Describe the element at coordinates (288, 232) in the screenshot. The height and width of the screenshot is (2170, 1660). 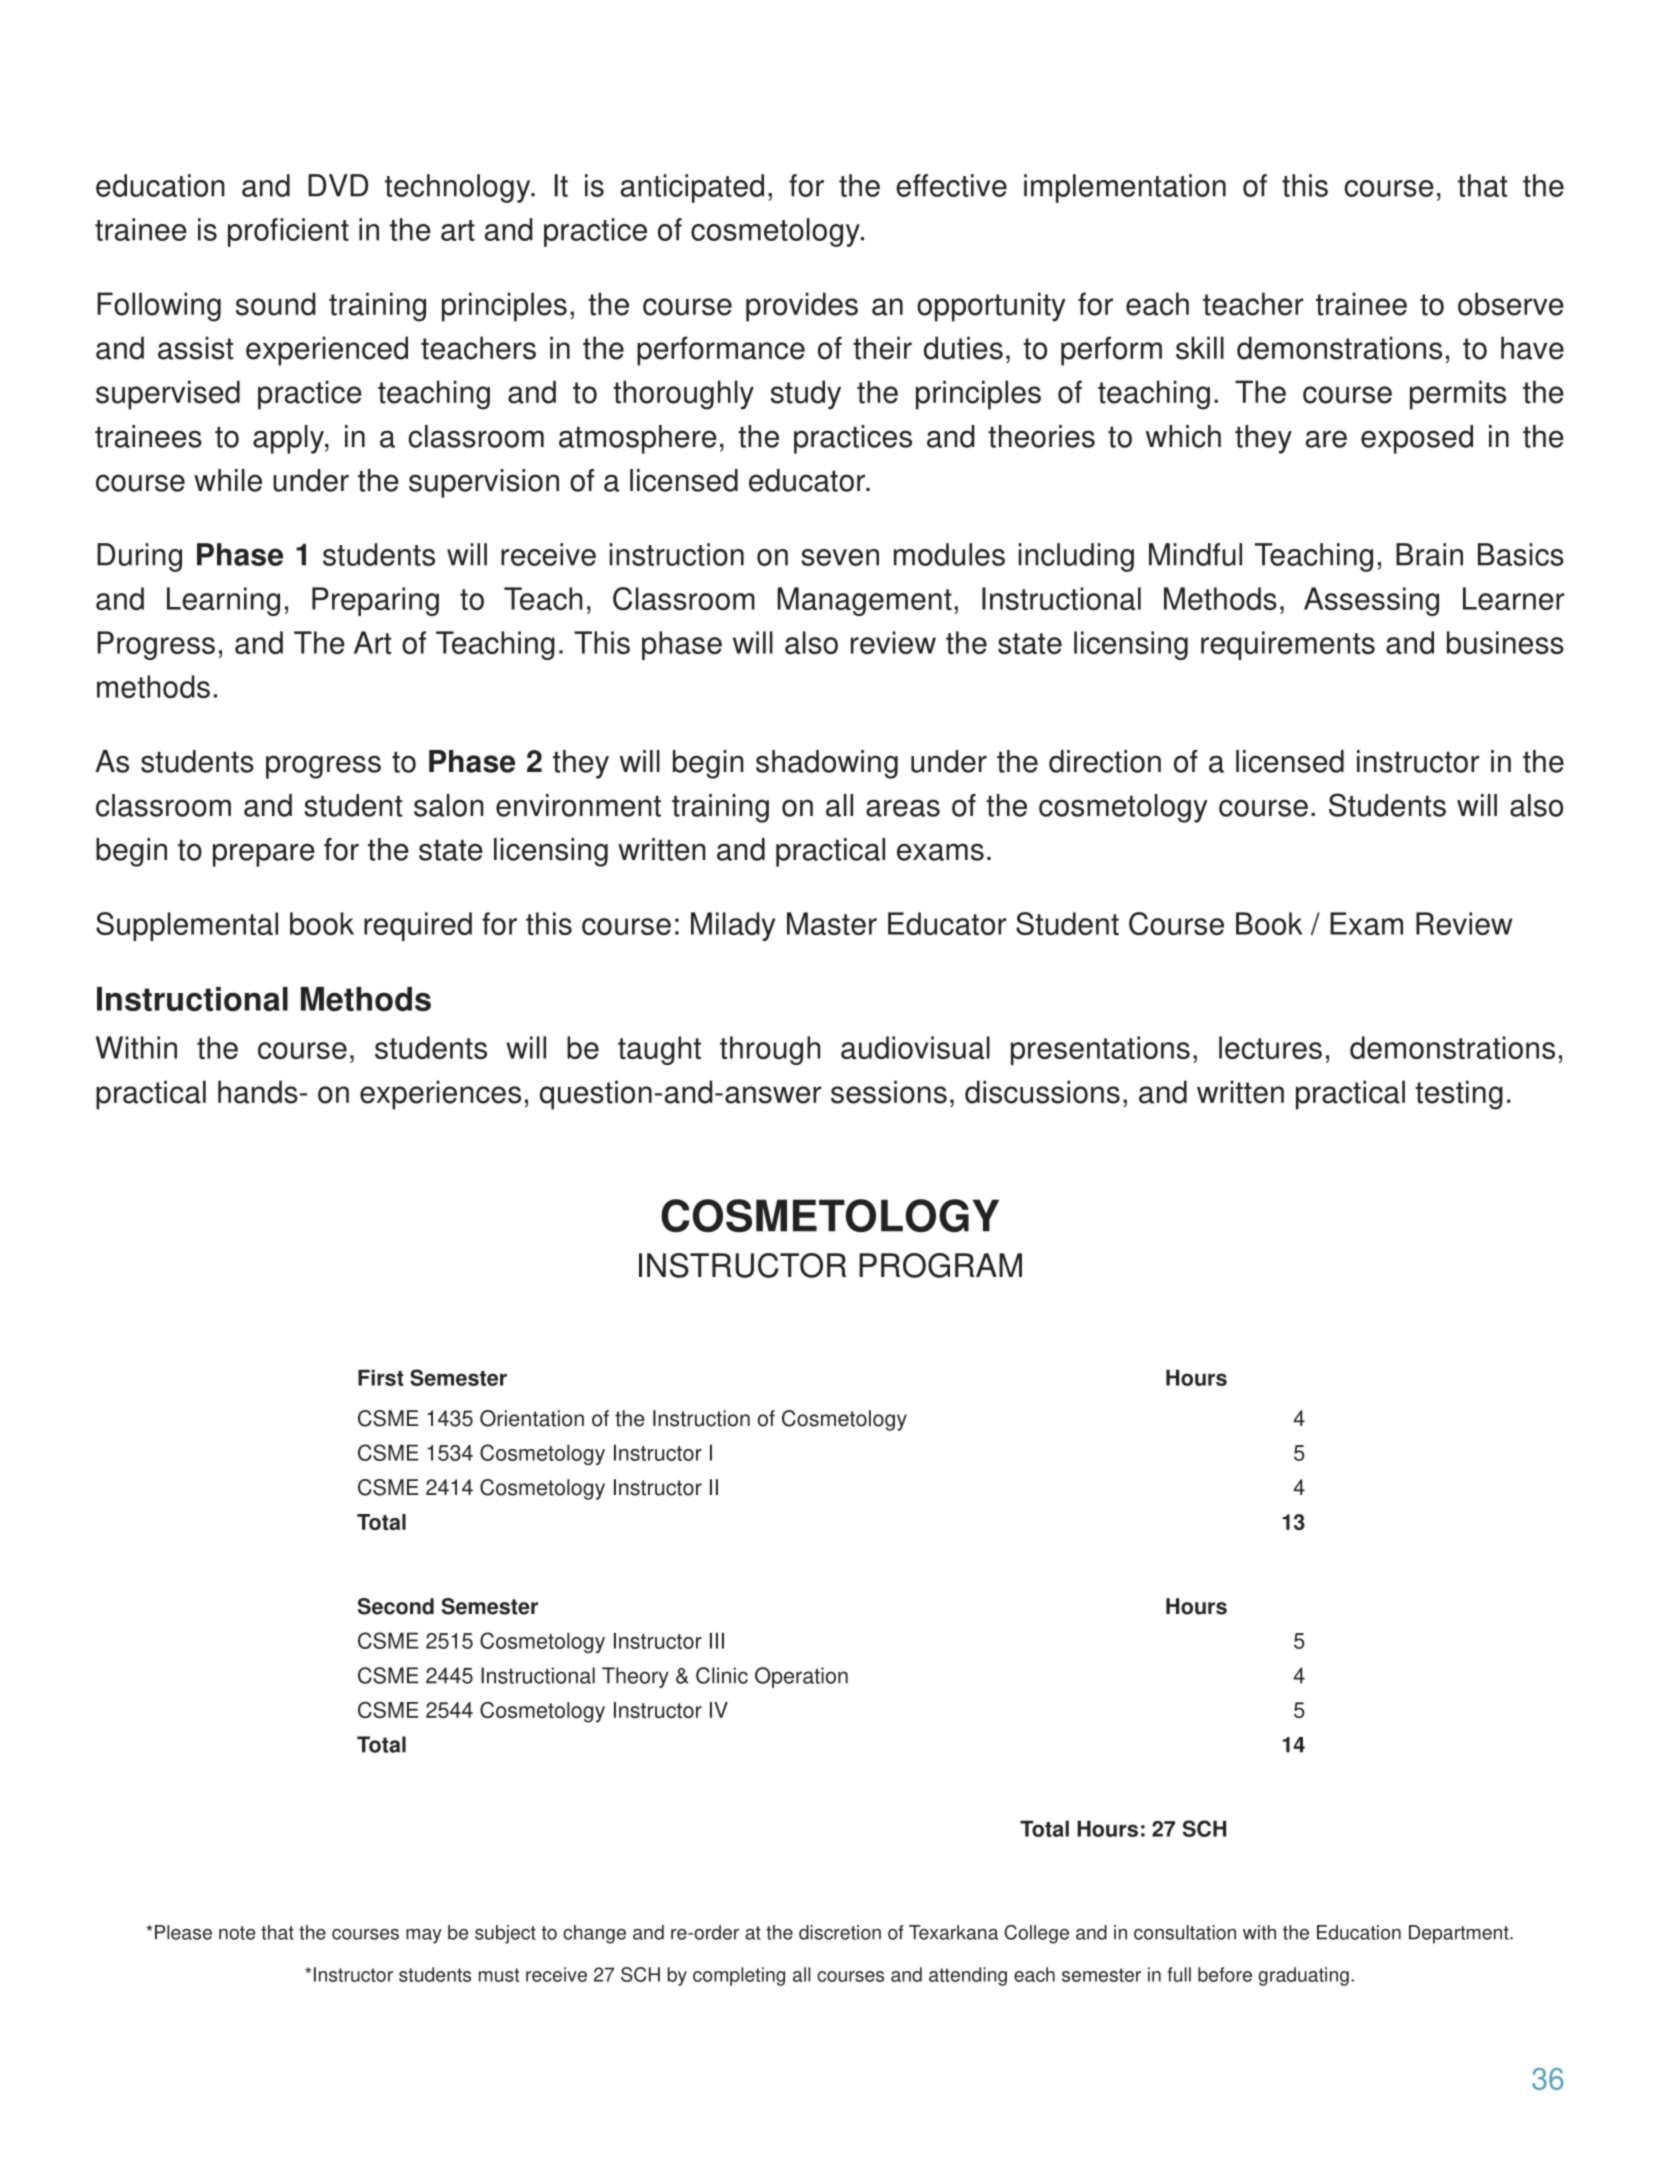
I see `proficient` at that location.
